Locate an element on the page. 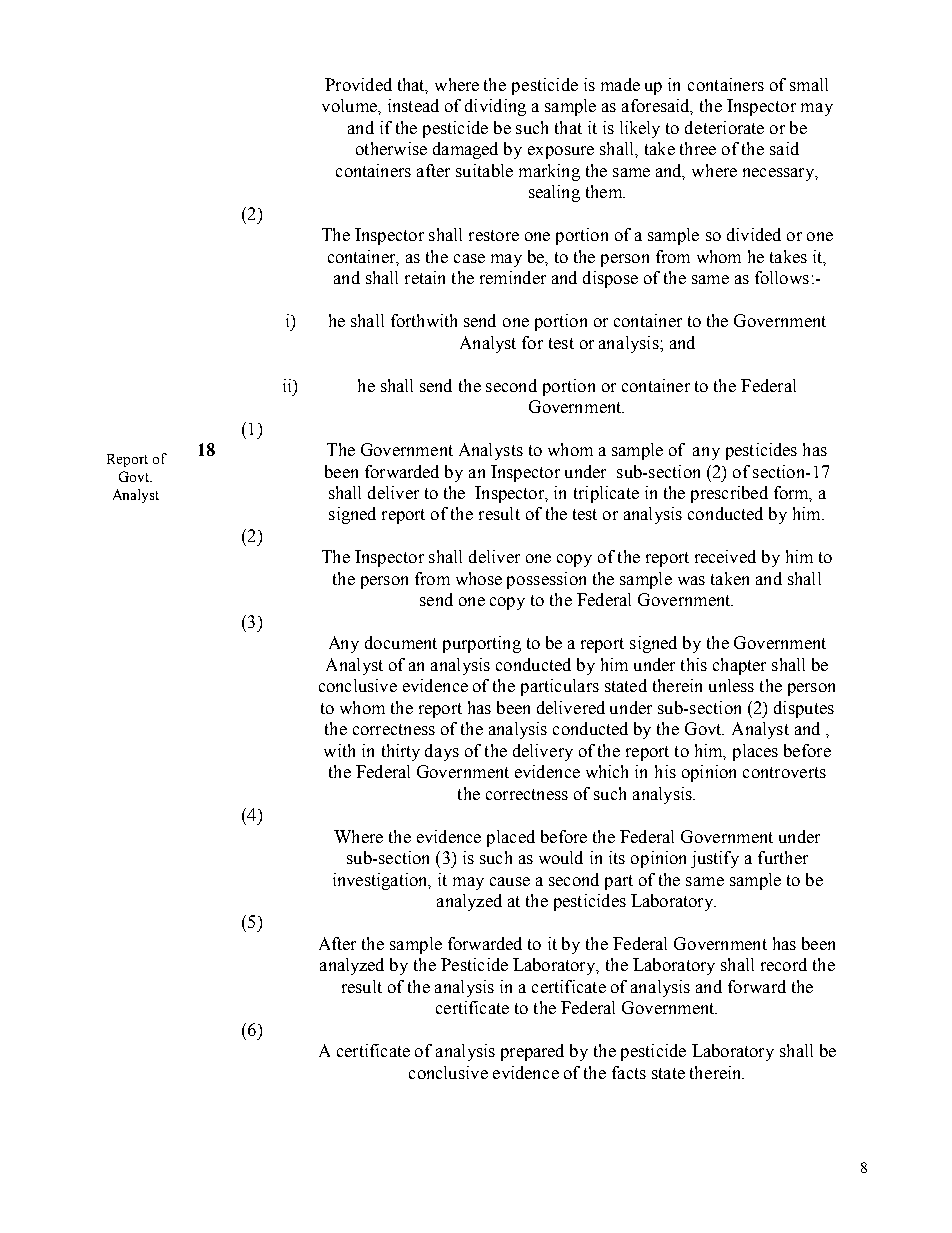 This document has width=952, height=1233. made is located at coordinates (620, 84).
